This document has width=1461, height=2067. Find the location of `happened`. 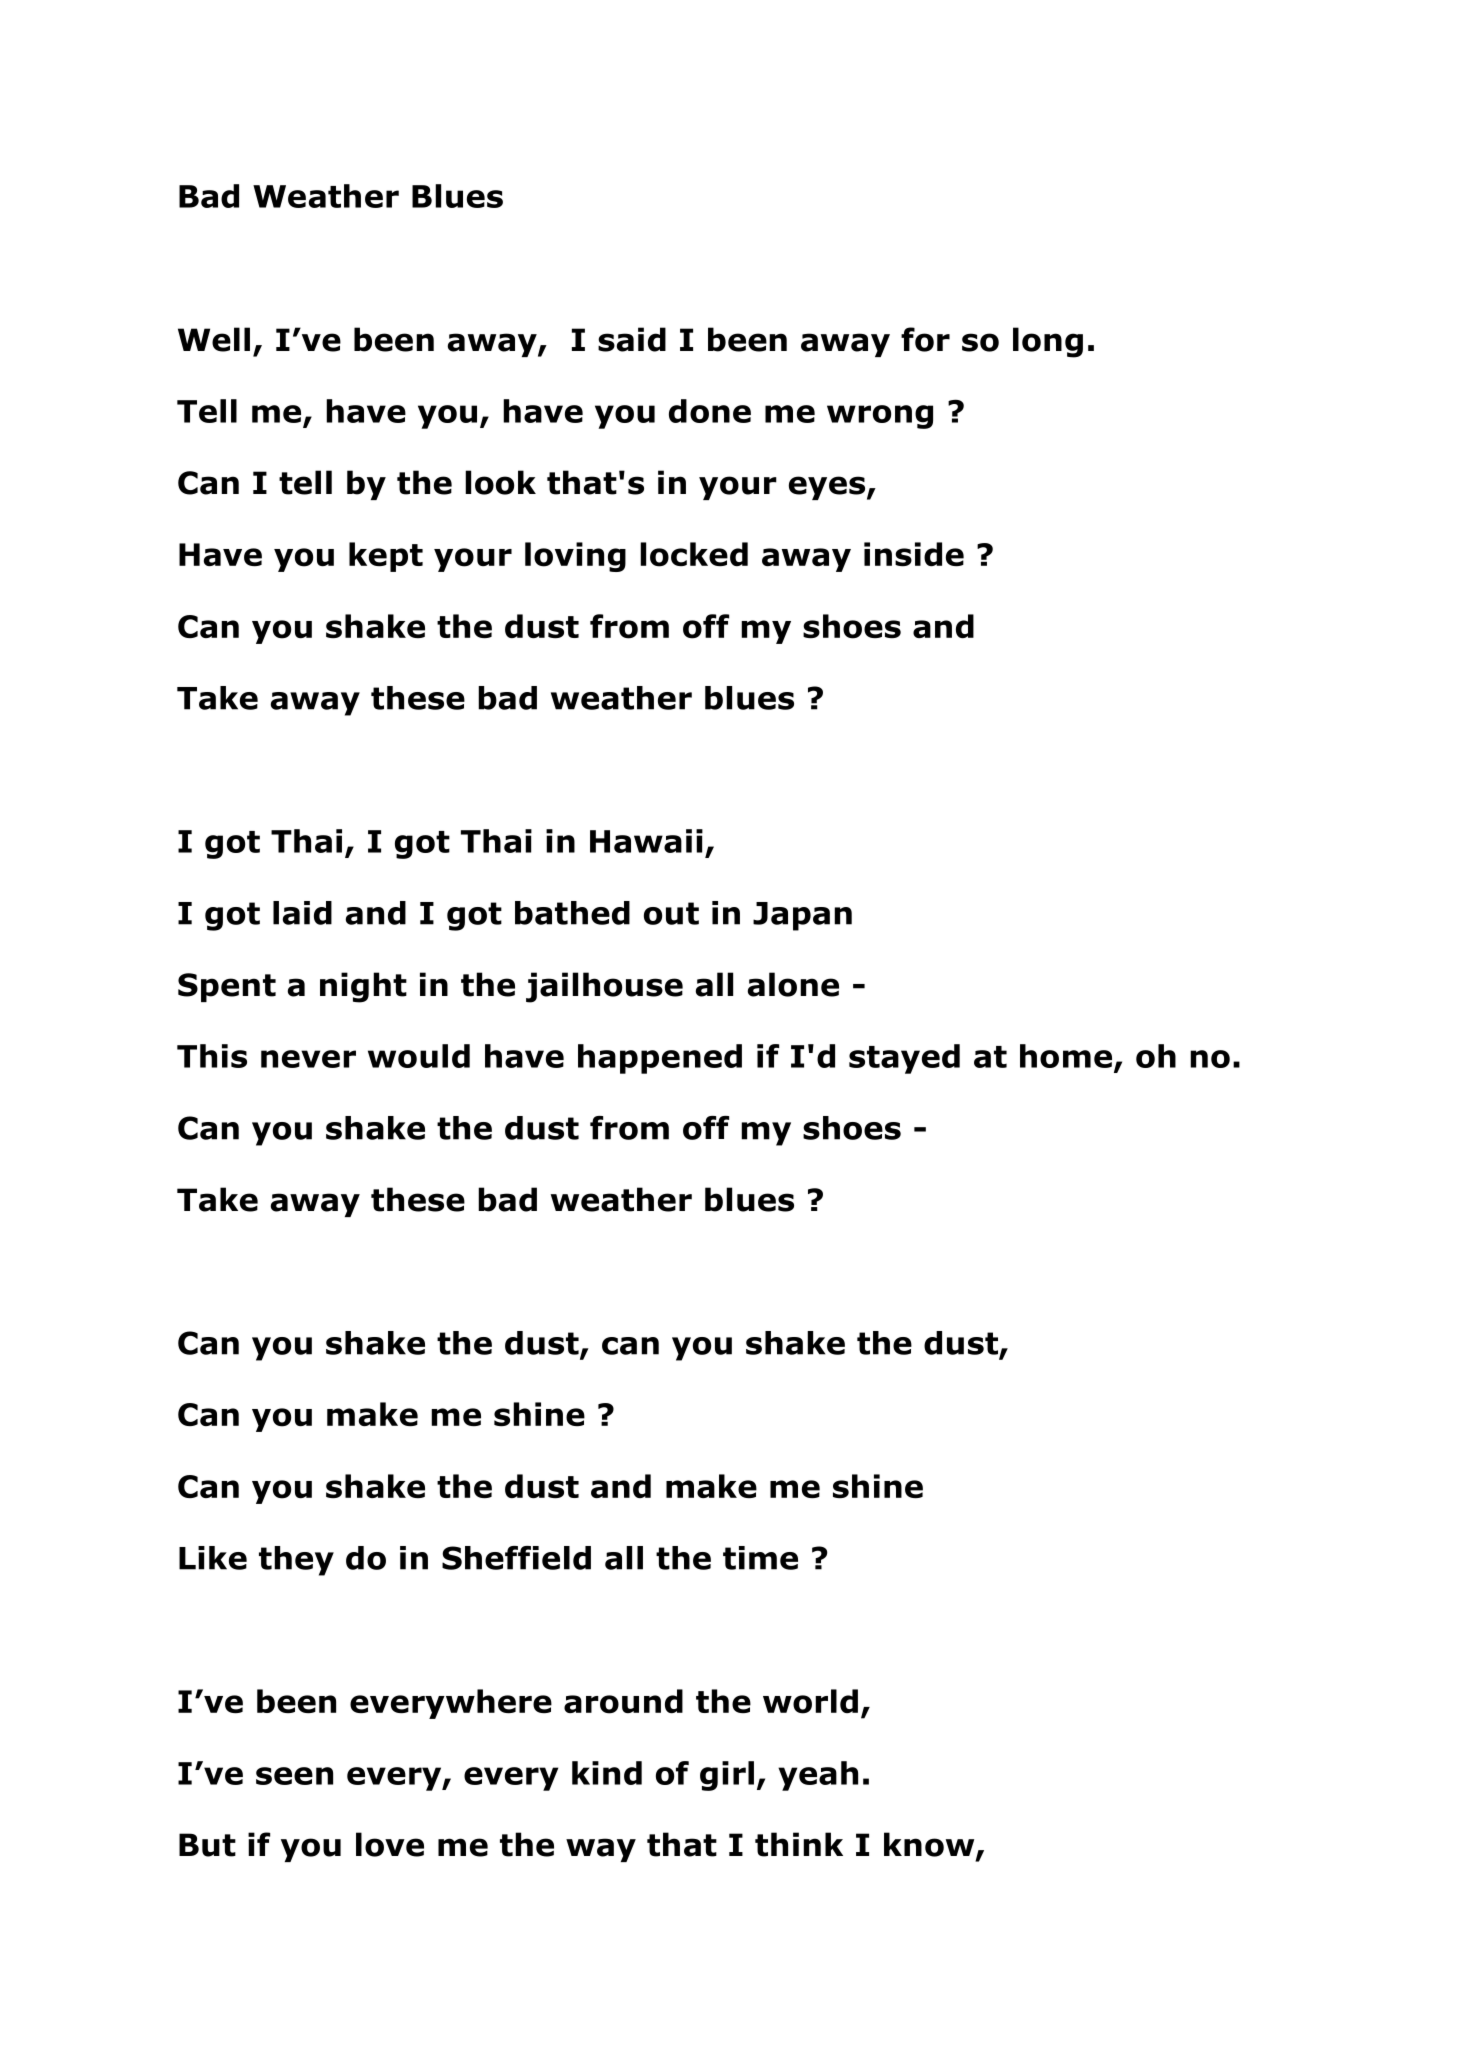

happened is located at coordinates (660, 1059).
